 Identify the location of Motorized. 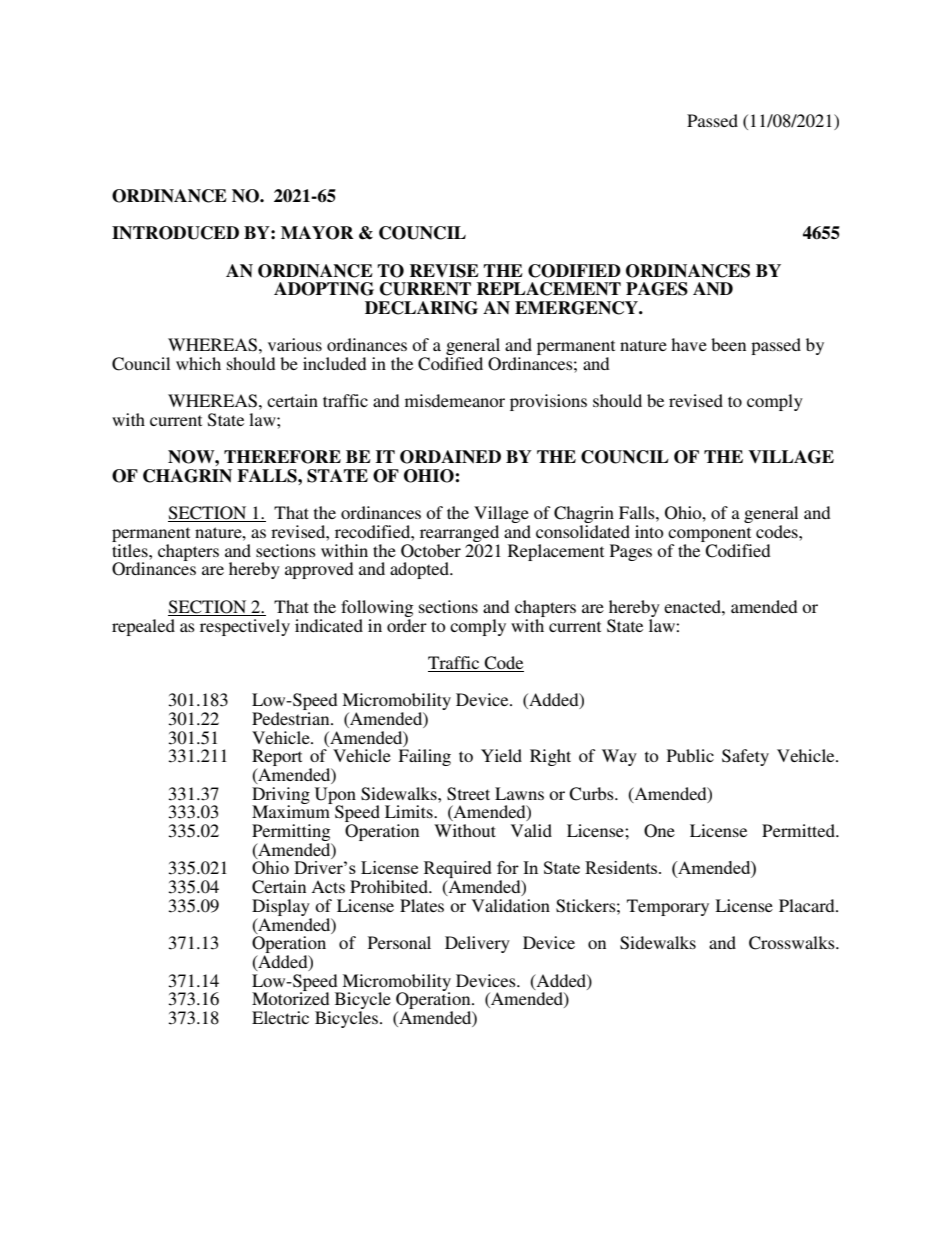
(291, 997).
